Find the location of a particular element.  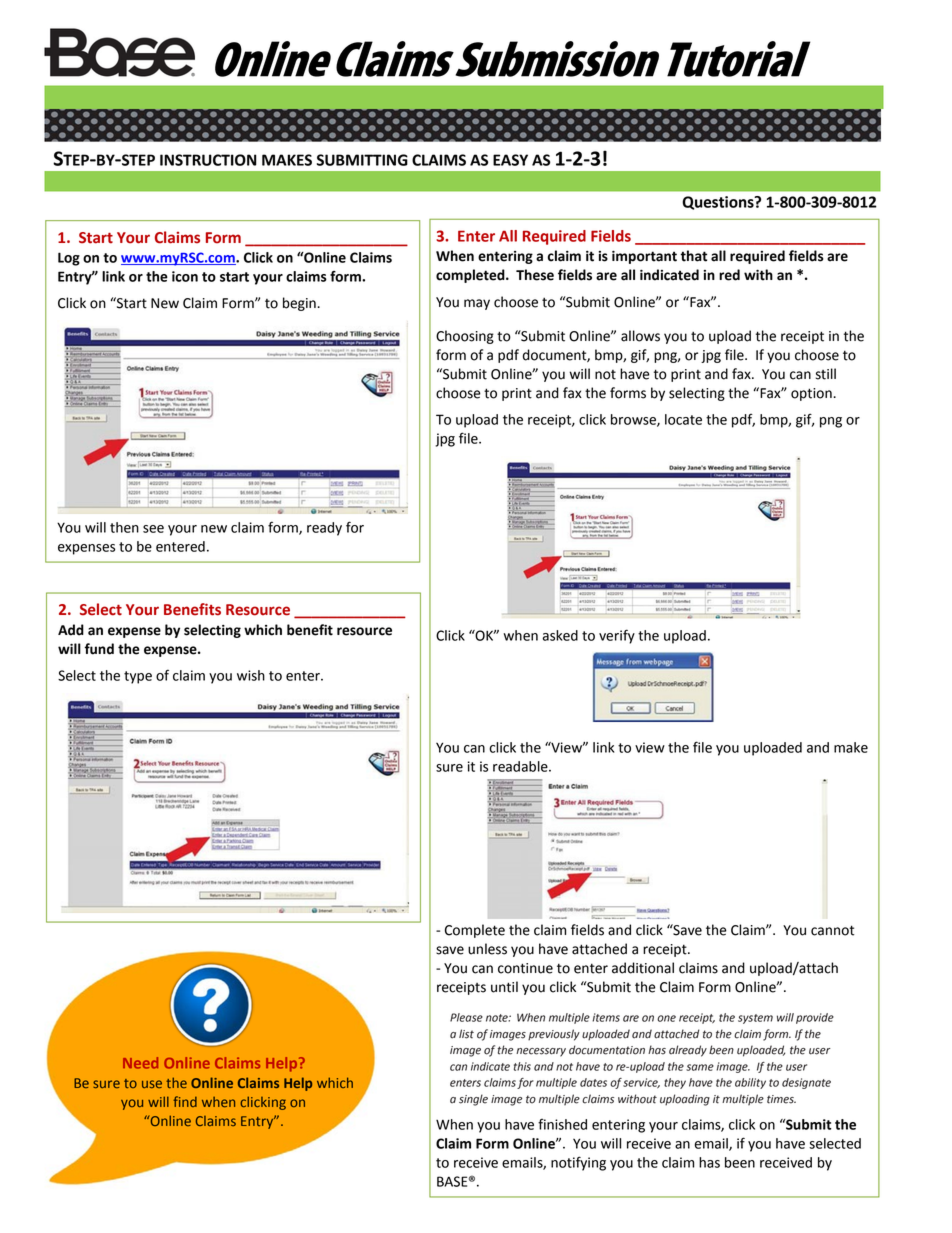

single is located at coordinates (473, 1100).
